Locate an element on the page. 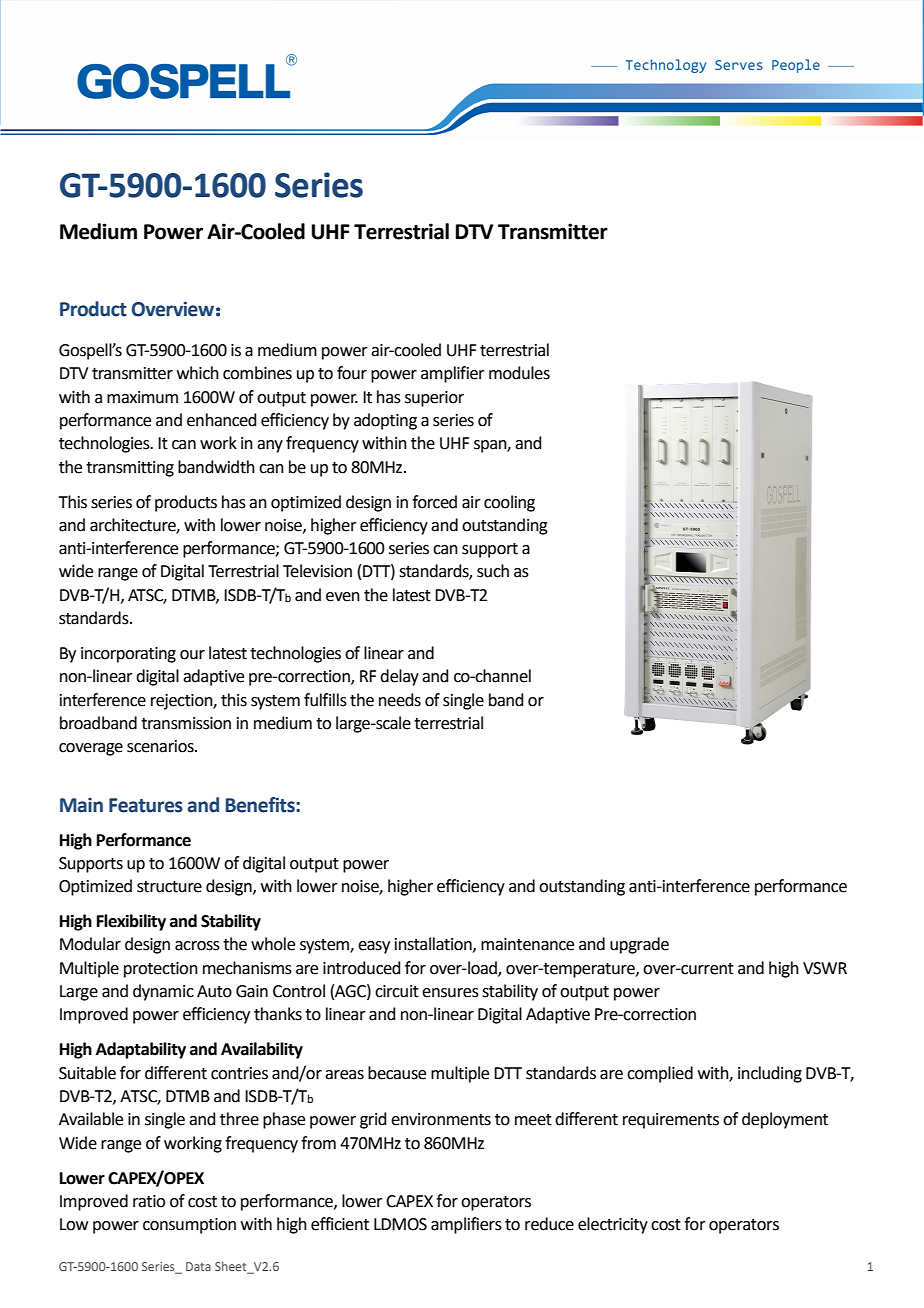  maximum is located at coordinates (142, 397).
